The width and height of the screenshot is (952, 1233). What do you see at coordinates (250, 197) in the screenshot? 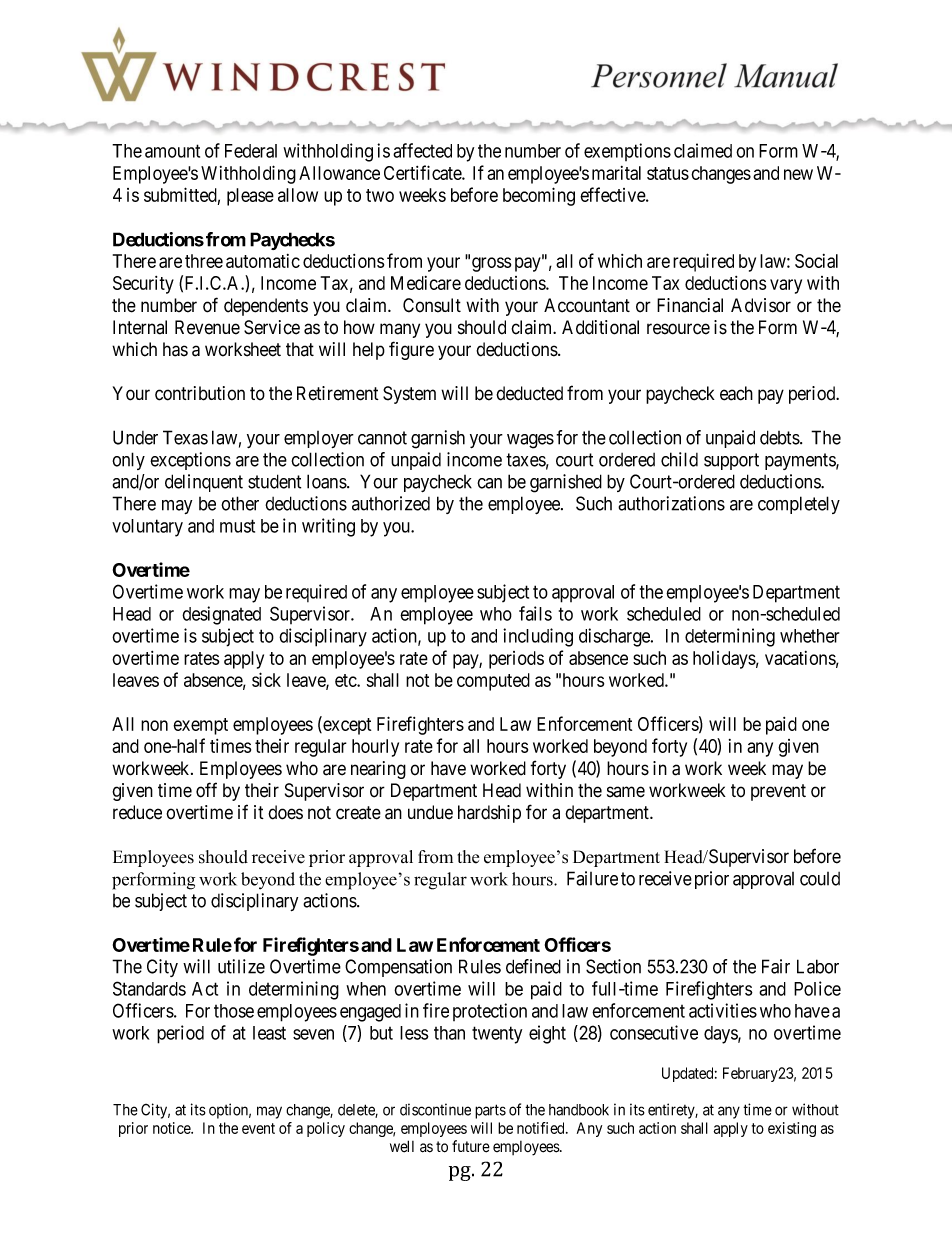
I see `please` at bounding box center [250, 197].
